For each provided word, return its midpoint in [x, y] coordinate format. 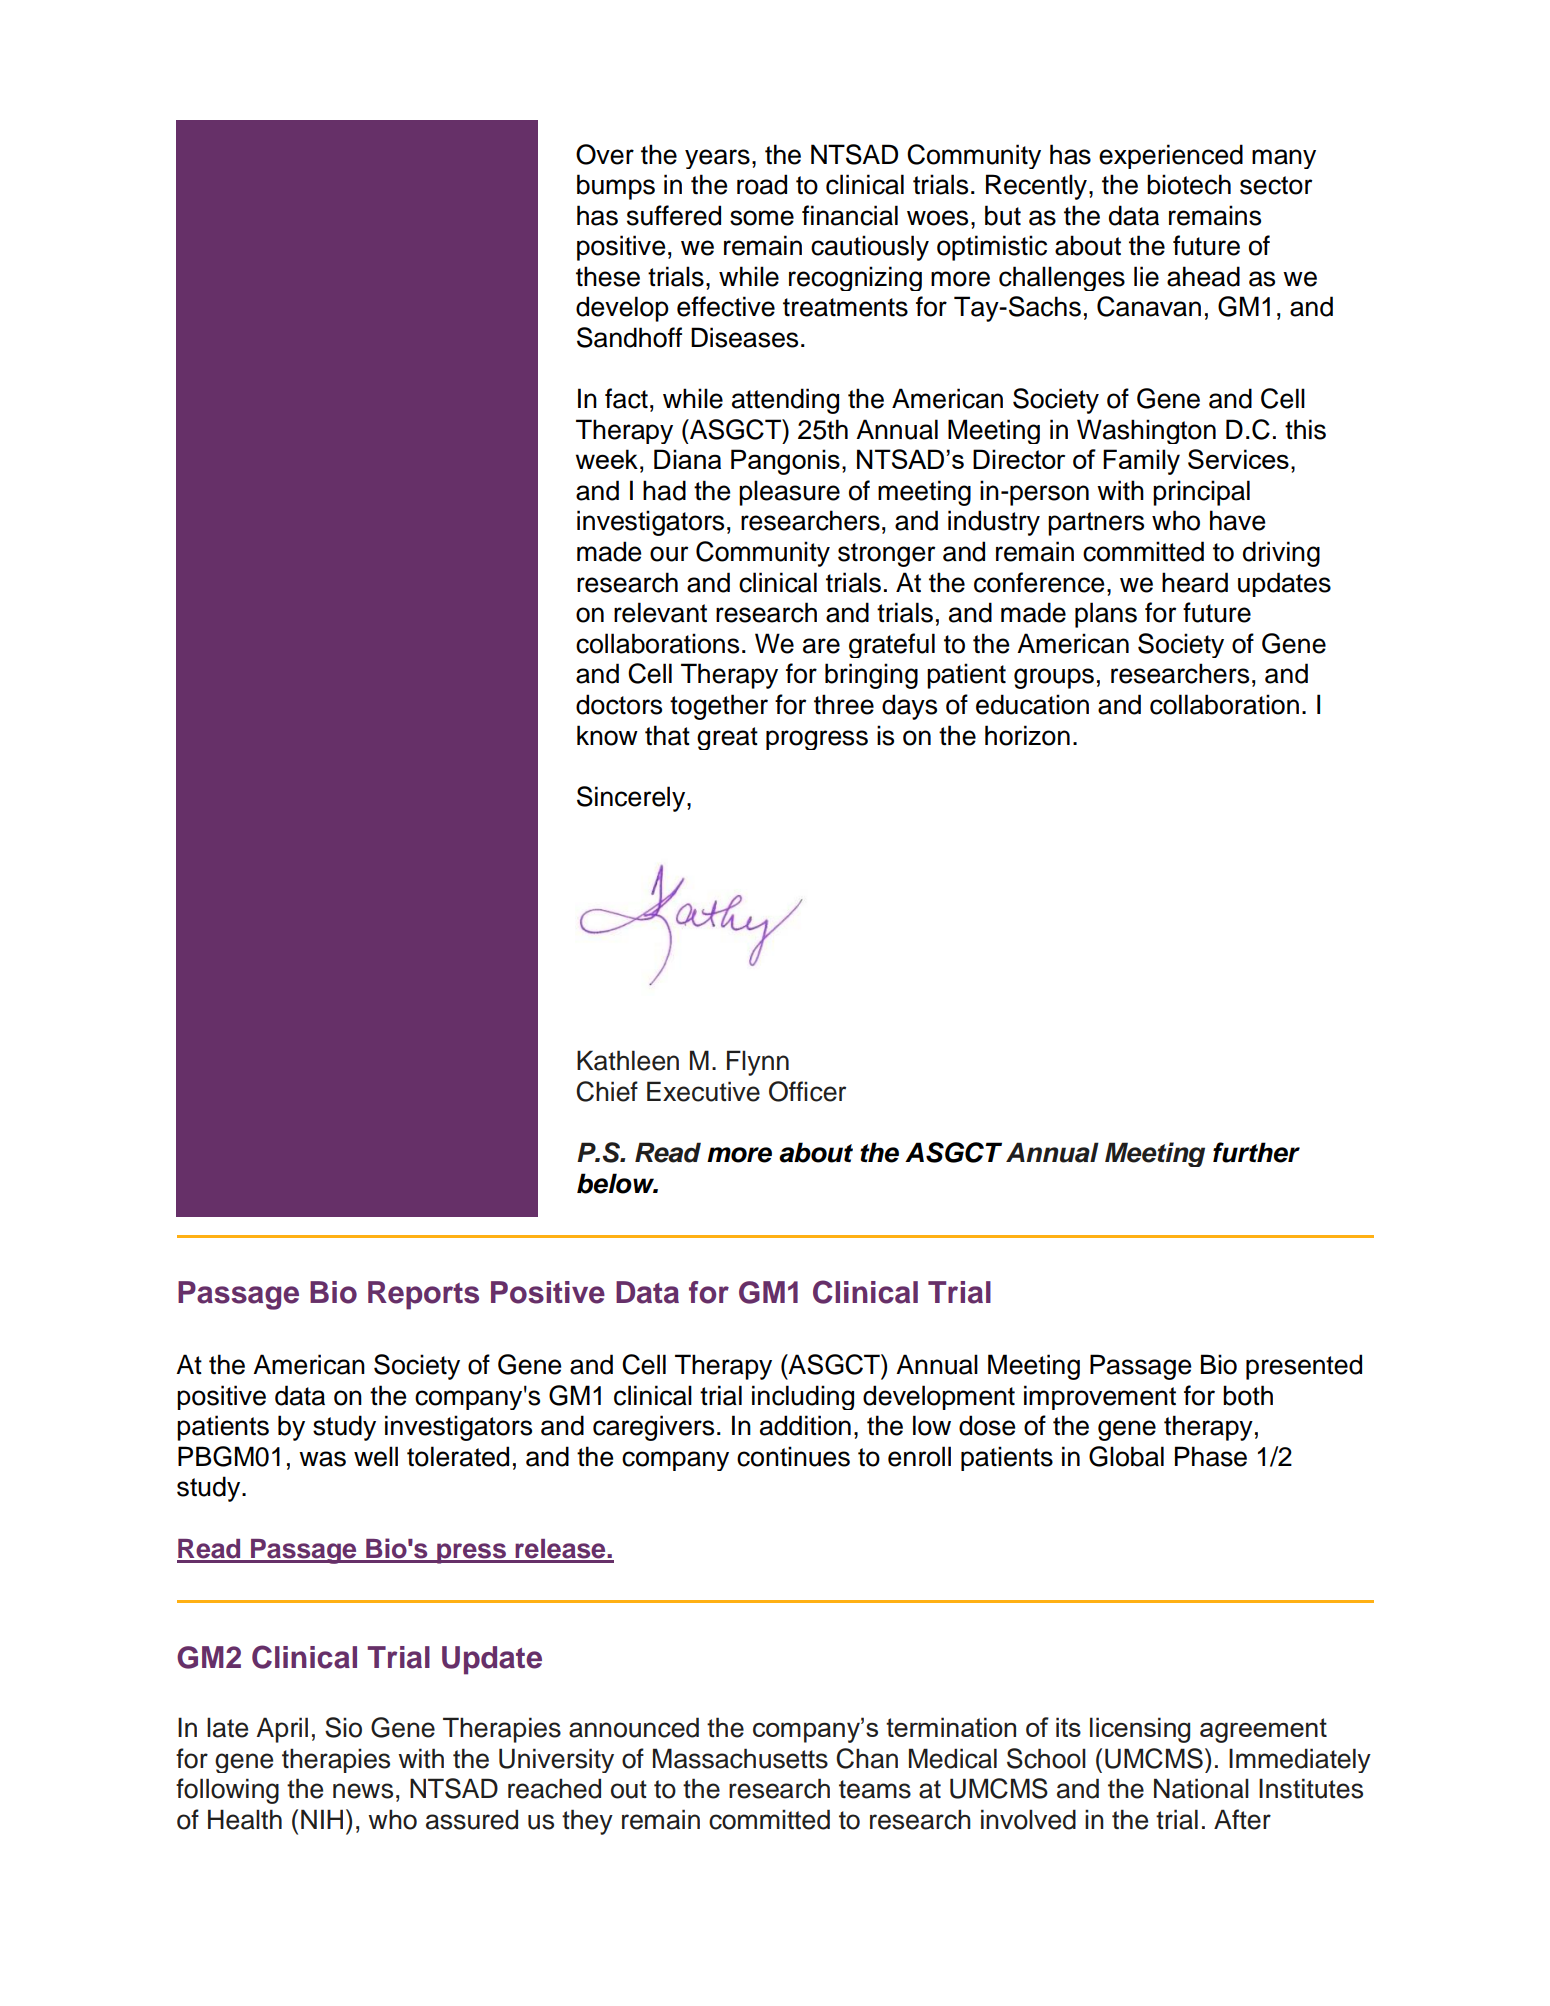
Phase [1211, 1456]
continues [793, 1456]
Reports [423, 1295]
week [607, 459]
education [1032, 704]
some [762, 218]
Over [605, 154]
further [1256, 1152]
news [363, 1791]
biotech [1189, 184]
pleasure [789, 493]
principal [1201, 493]
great [727, 738]
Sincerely [632, 799]
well [376, 1456]
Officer [807, 1091]
